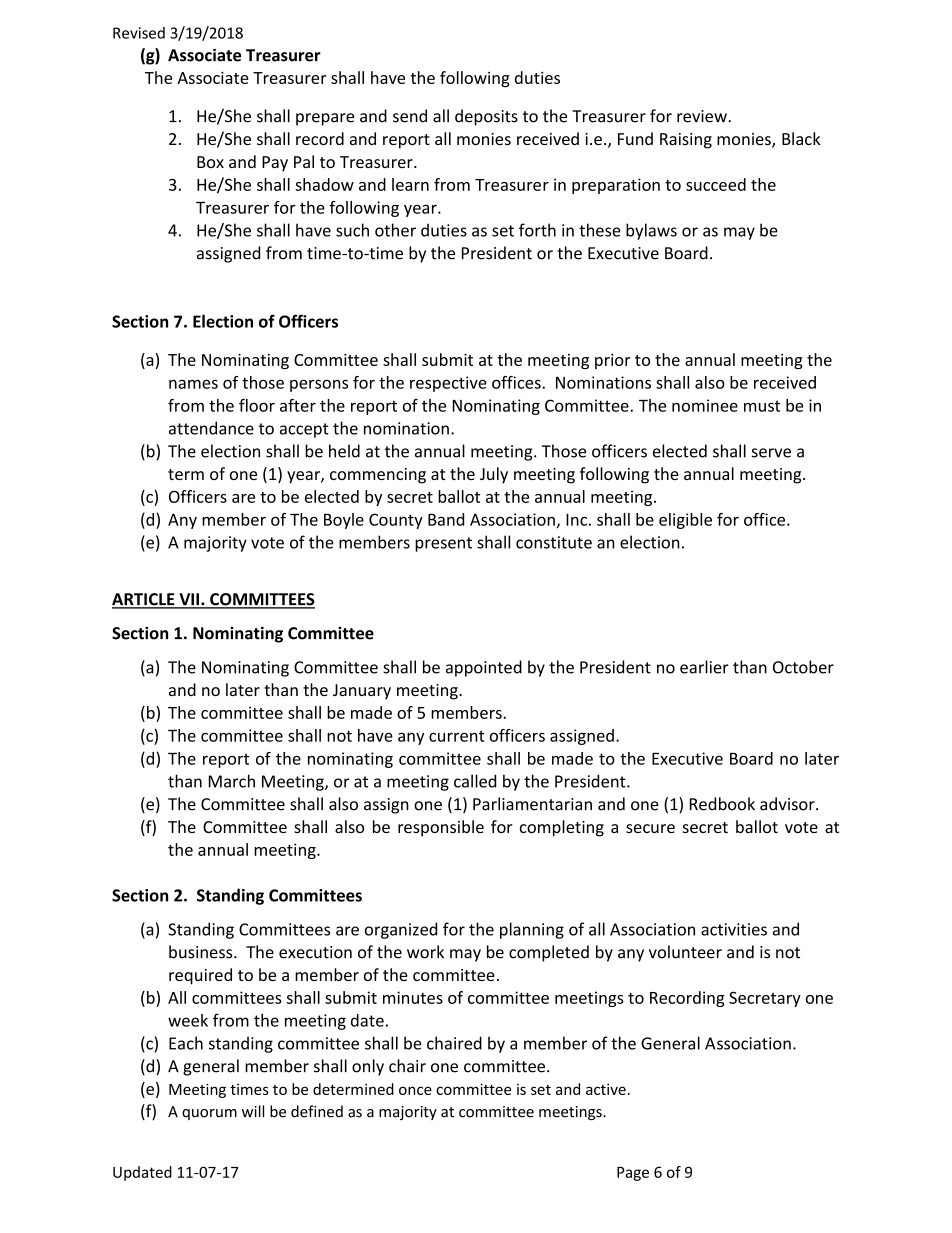  I want to click on VII, so click(189, 600).
